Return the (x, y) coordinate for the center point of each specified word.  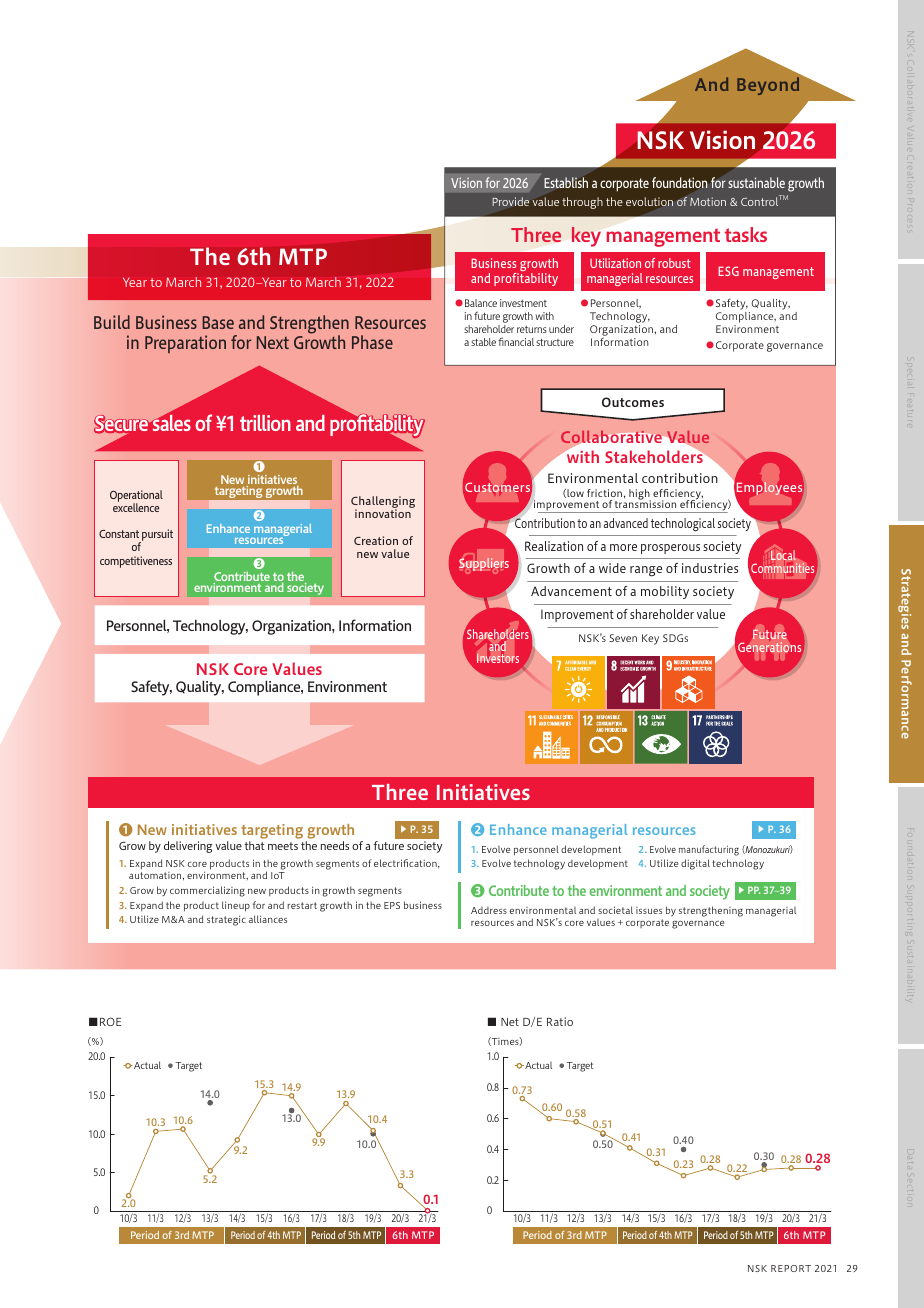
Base (218, 322)
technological (683, 525)
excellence (136, 506)
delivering (188, 847)
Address (489, 910)
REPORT (791, 1268)
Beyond (768, 86)
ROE (110, 1021)
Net (510, 1022)
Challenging (383, 503)
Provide (510, 201)
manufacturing (709, 850)
